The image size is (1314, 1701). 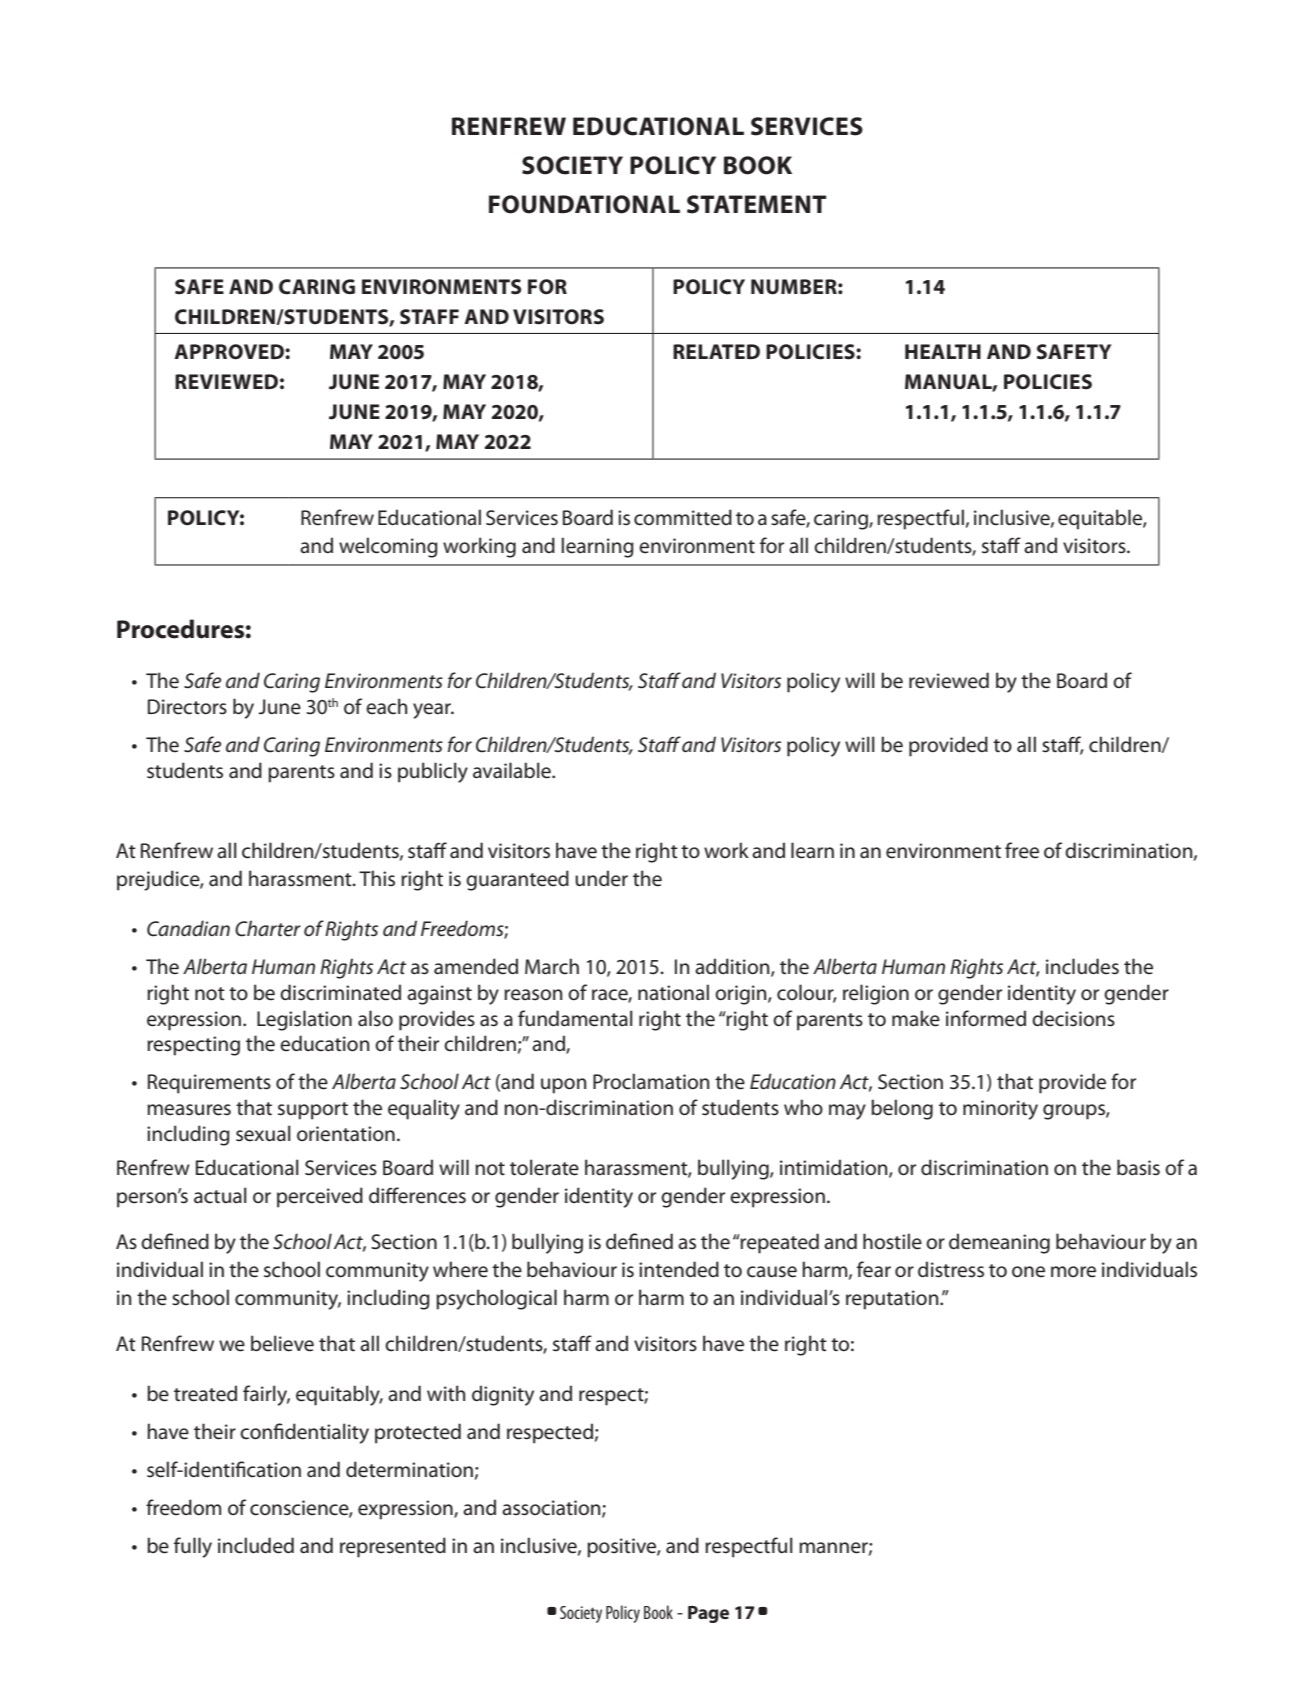 What do you see at coordinates (943, 351) in the document?
I see `HEALTH` at bounding box center [943, 351].
